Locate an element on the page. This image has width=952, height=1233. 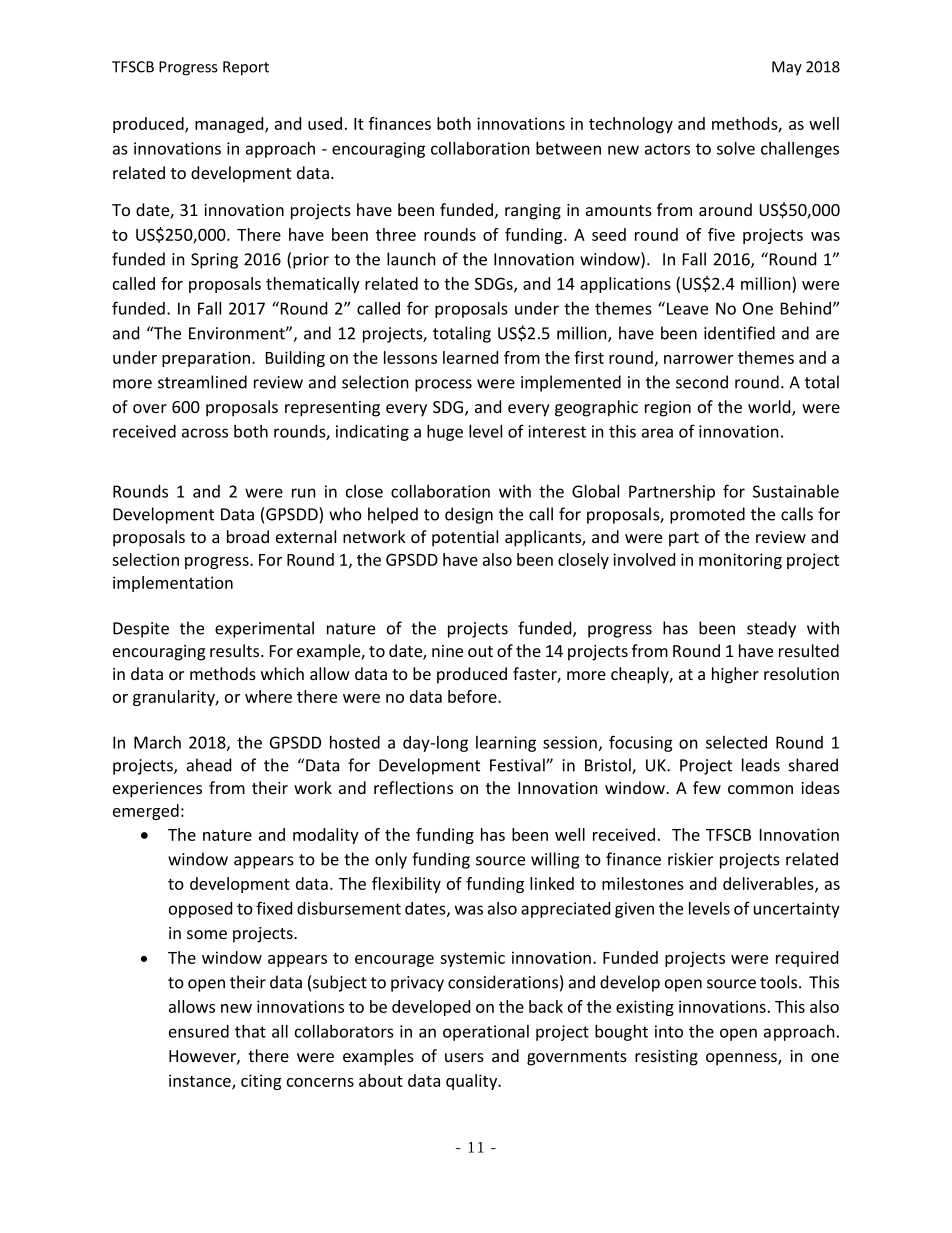
potential is located at coordinates (465, 538).
